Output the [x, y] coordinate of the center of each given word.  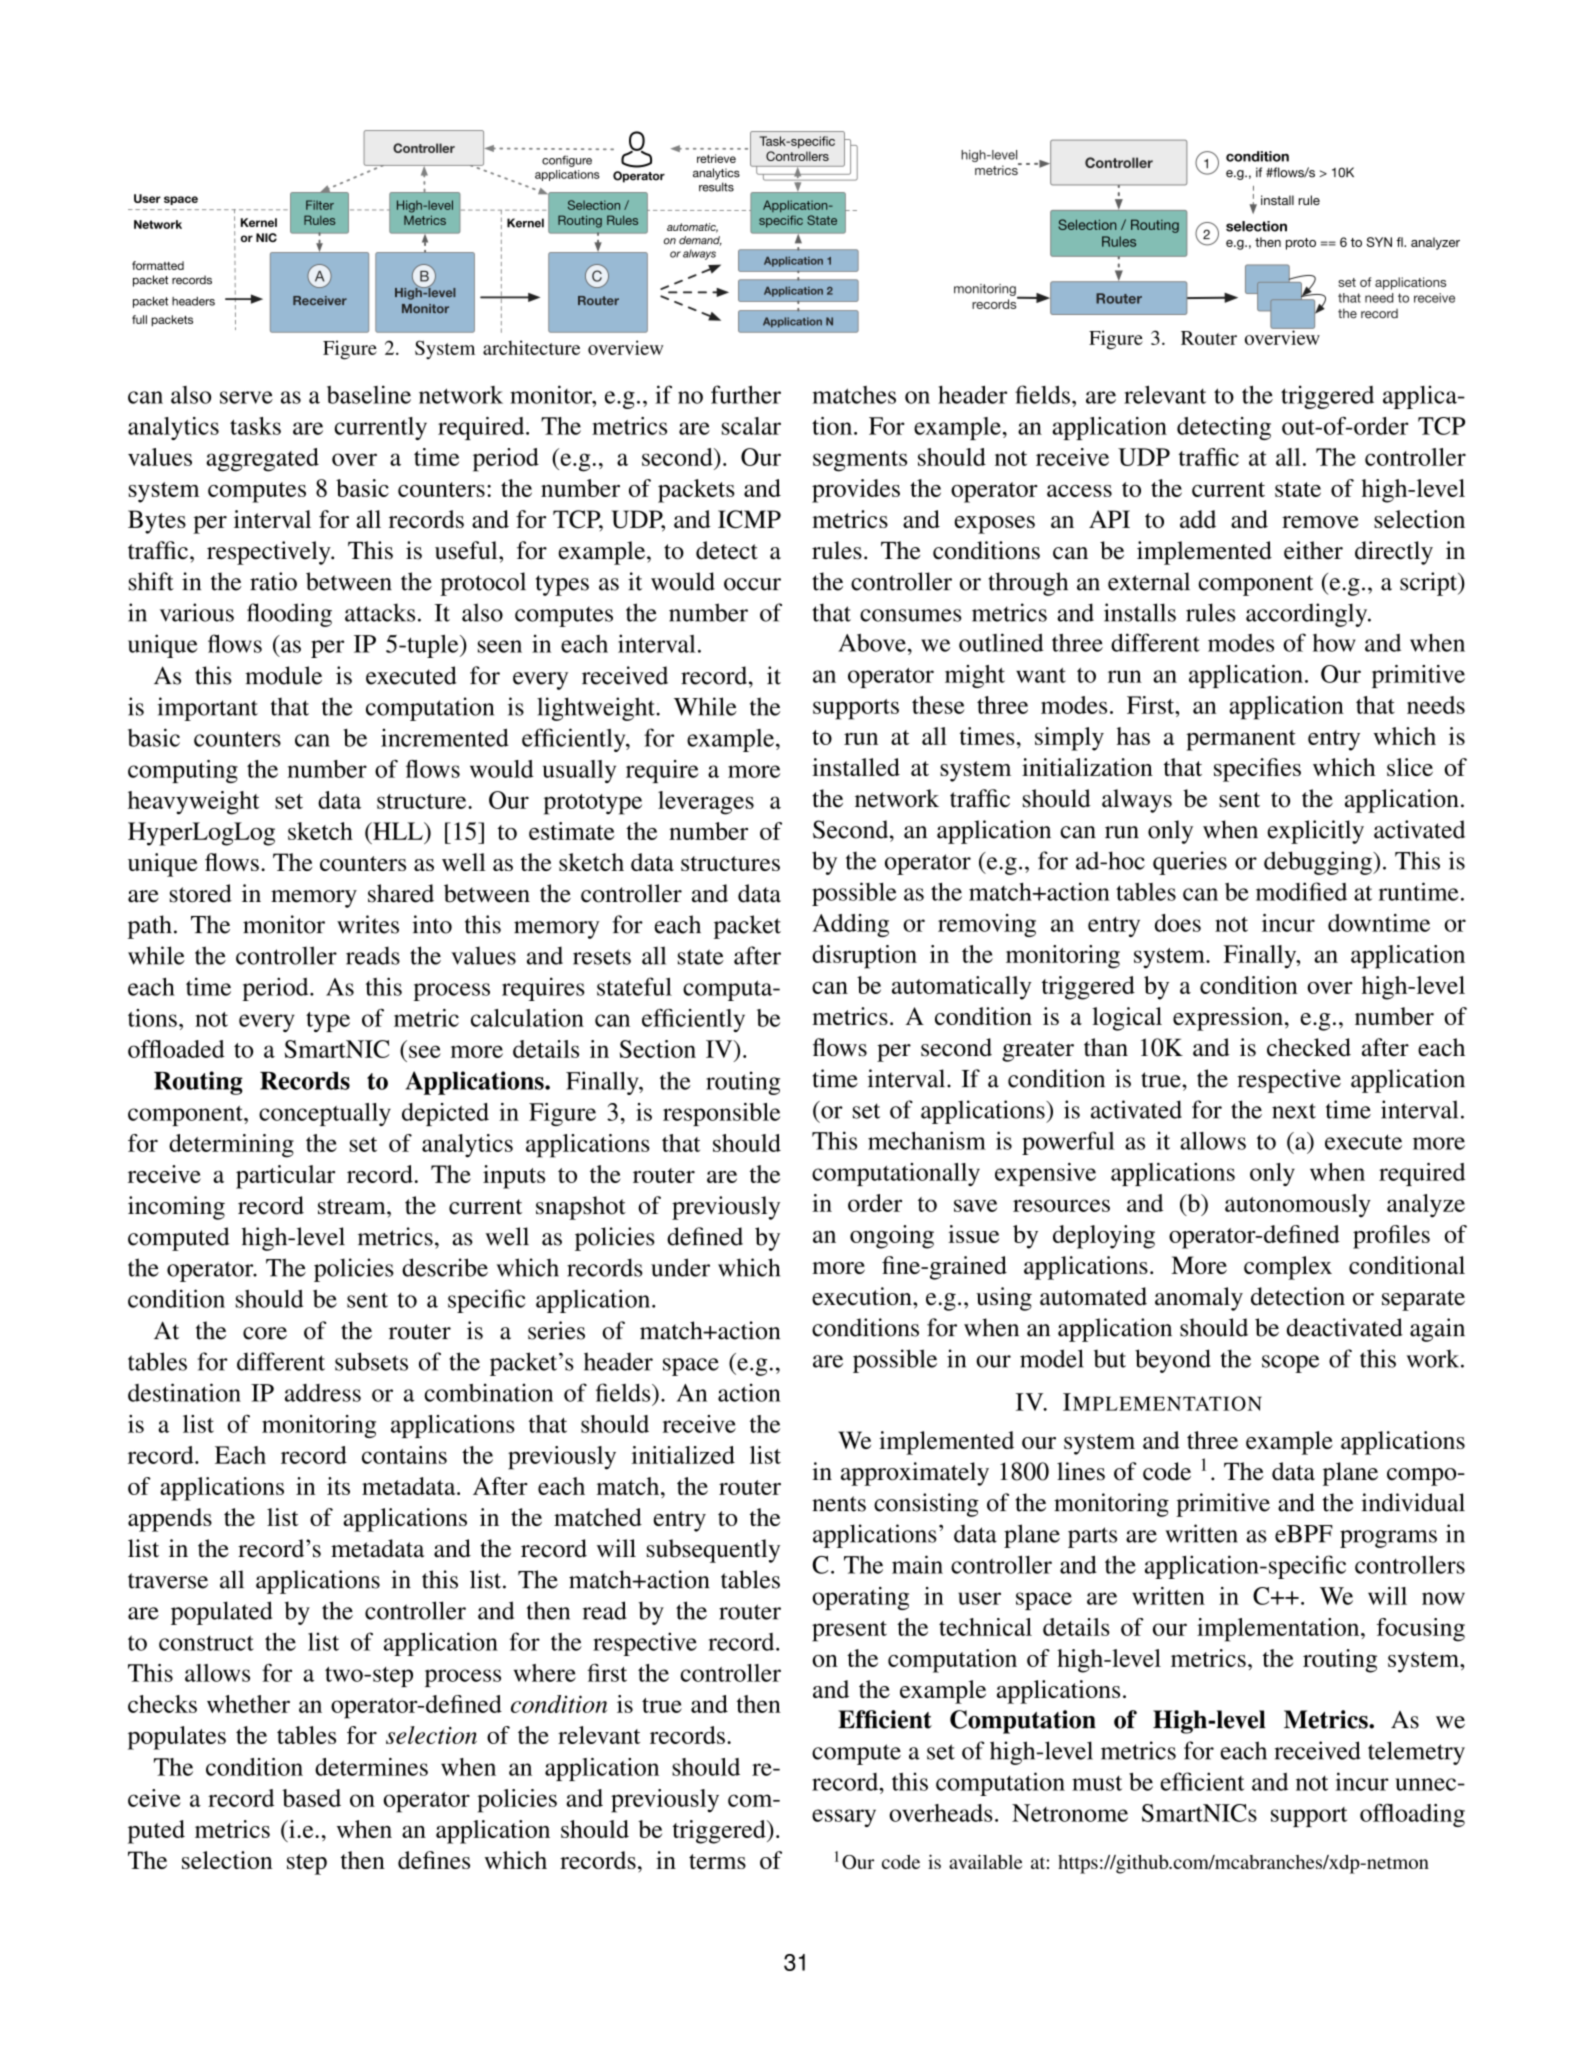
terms [717, 1861]
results [716, 187]
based [311, 1798]
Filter [320, 205]
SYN [1379, 242]
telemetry [1416, 1753]
